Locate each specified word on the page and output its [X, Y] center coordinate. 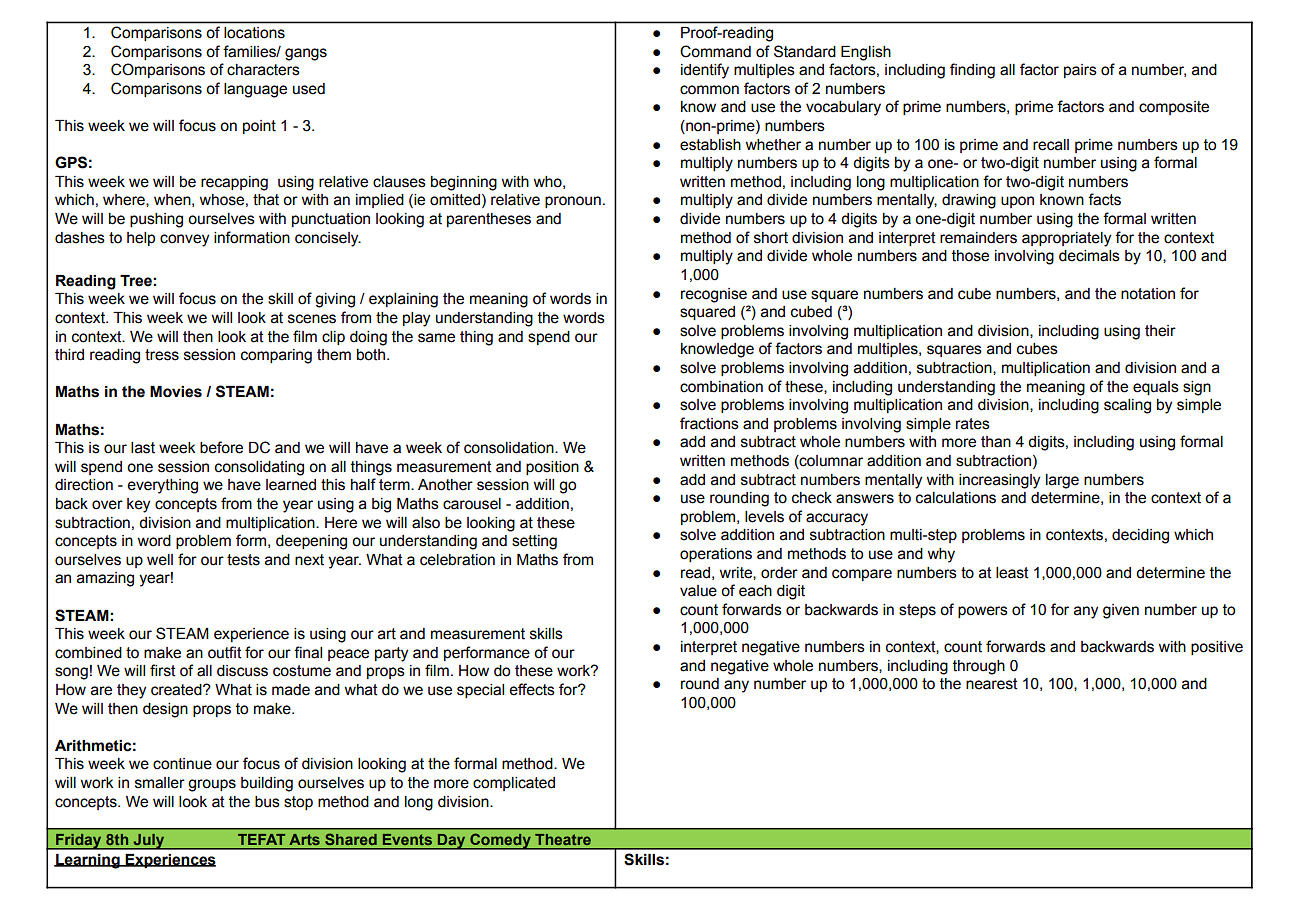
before [221, 447]
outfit [225, 652]
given [1121, 611]
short [771, 238]
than [996, 442]
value [698, 591]
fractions [709, 423]
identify [705, 71]
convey [184, 240]
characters [263, 70]
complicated [514, 784]
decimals [1089, 256]
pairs [1080, 71]
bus [267, 802]
